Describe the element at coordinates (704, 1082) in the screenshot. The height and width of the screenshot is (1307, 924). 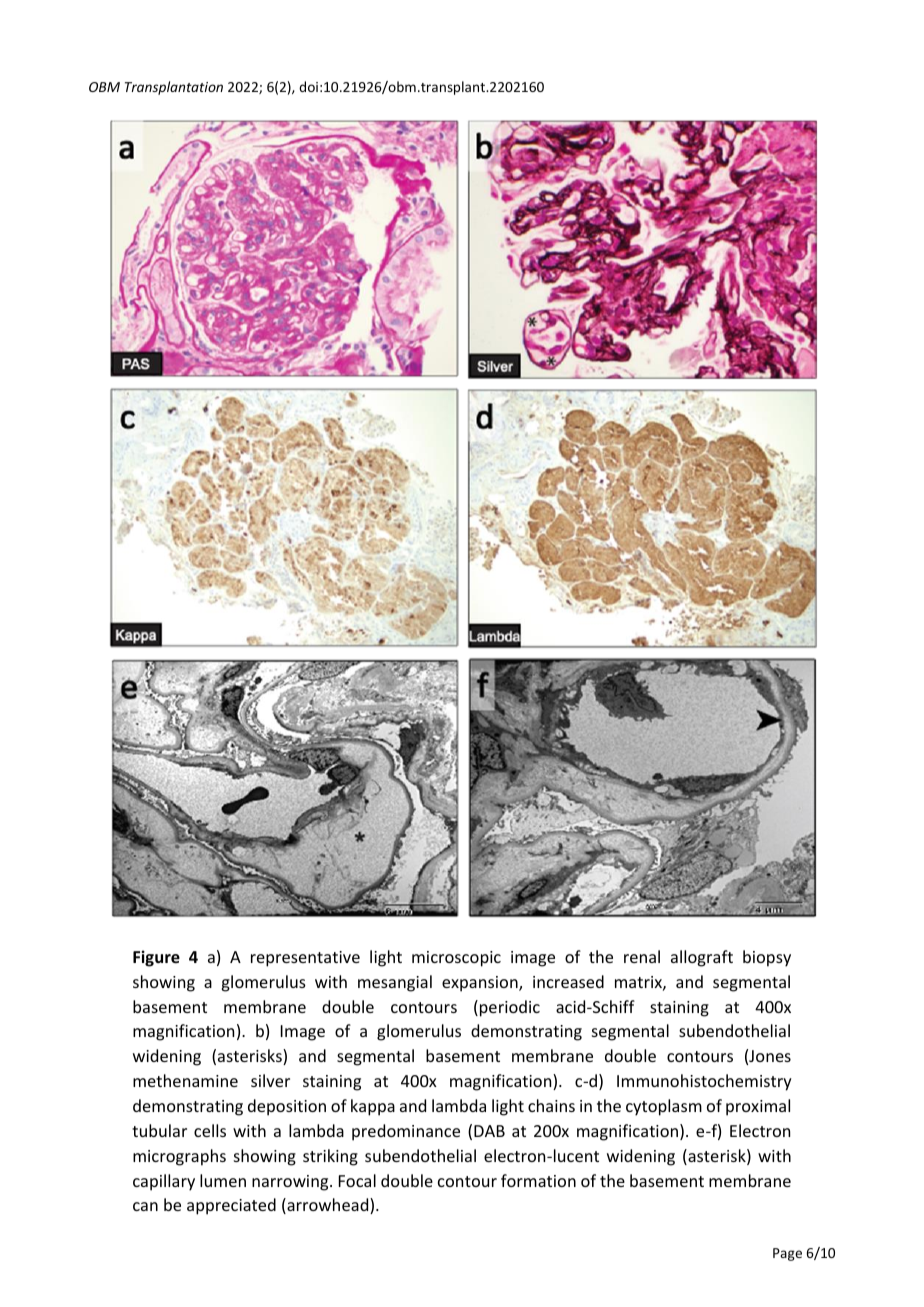
I see `Immunohistochemistry` at that location.
